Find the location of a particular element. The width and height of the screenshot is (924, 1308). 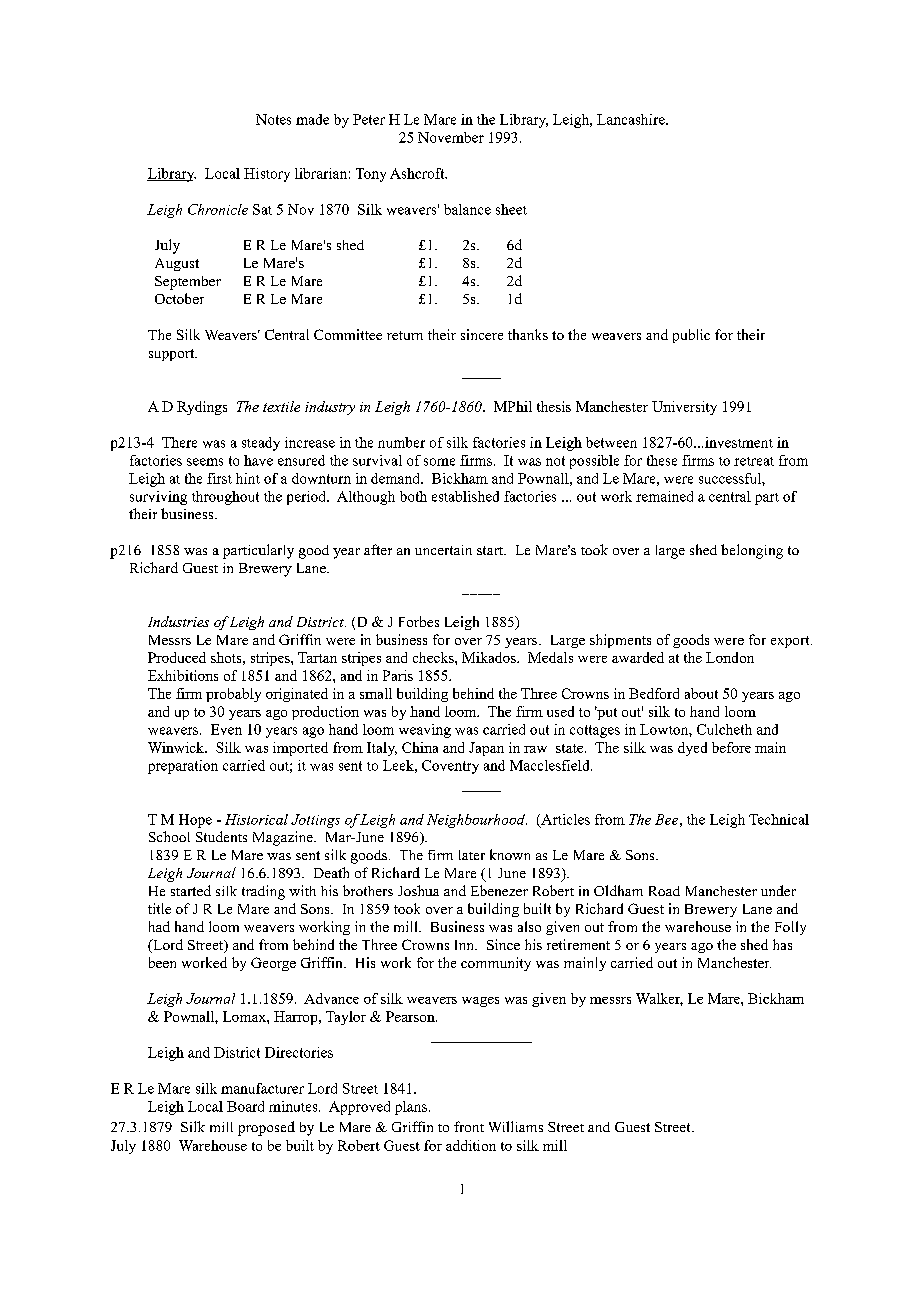

History is located at coordinates (267, 175).
